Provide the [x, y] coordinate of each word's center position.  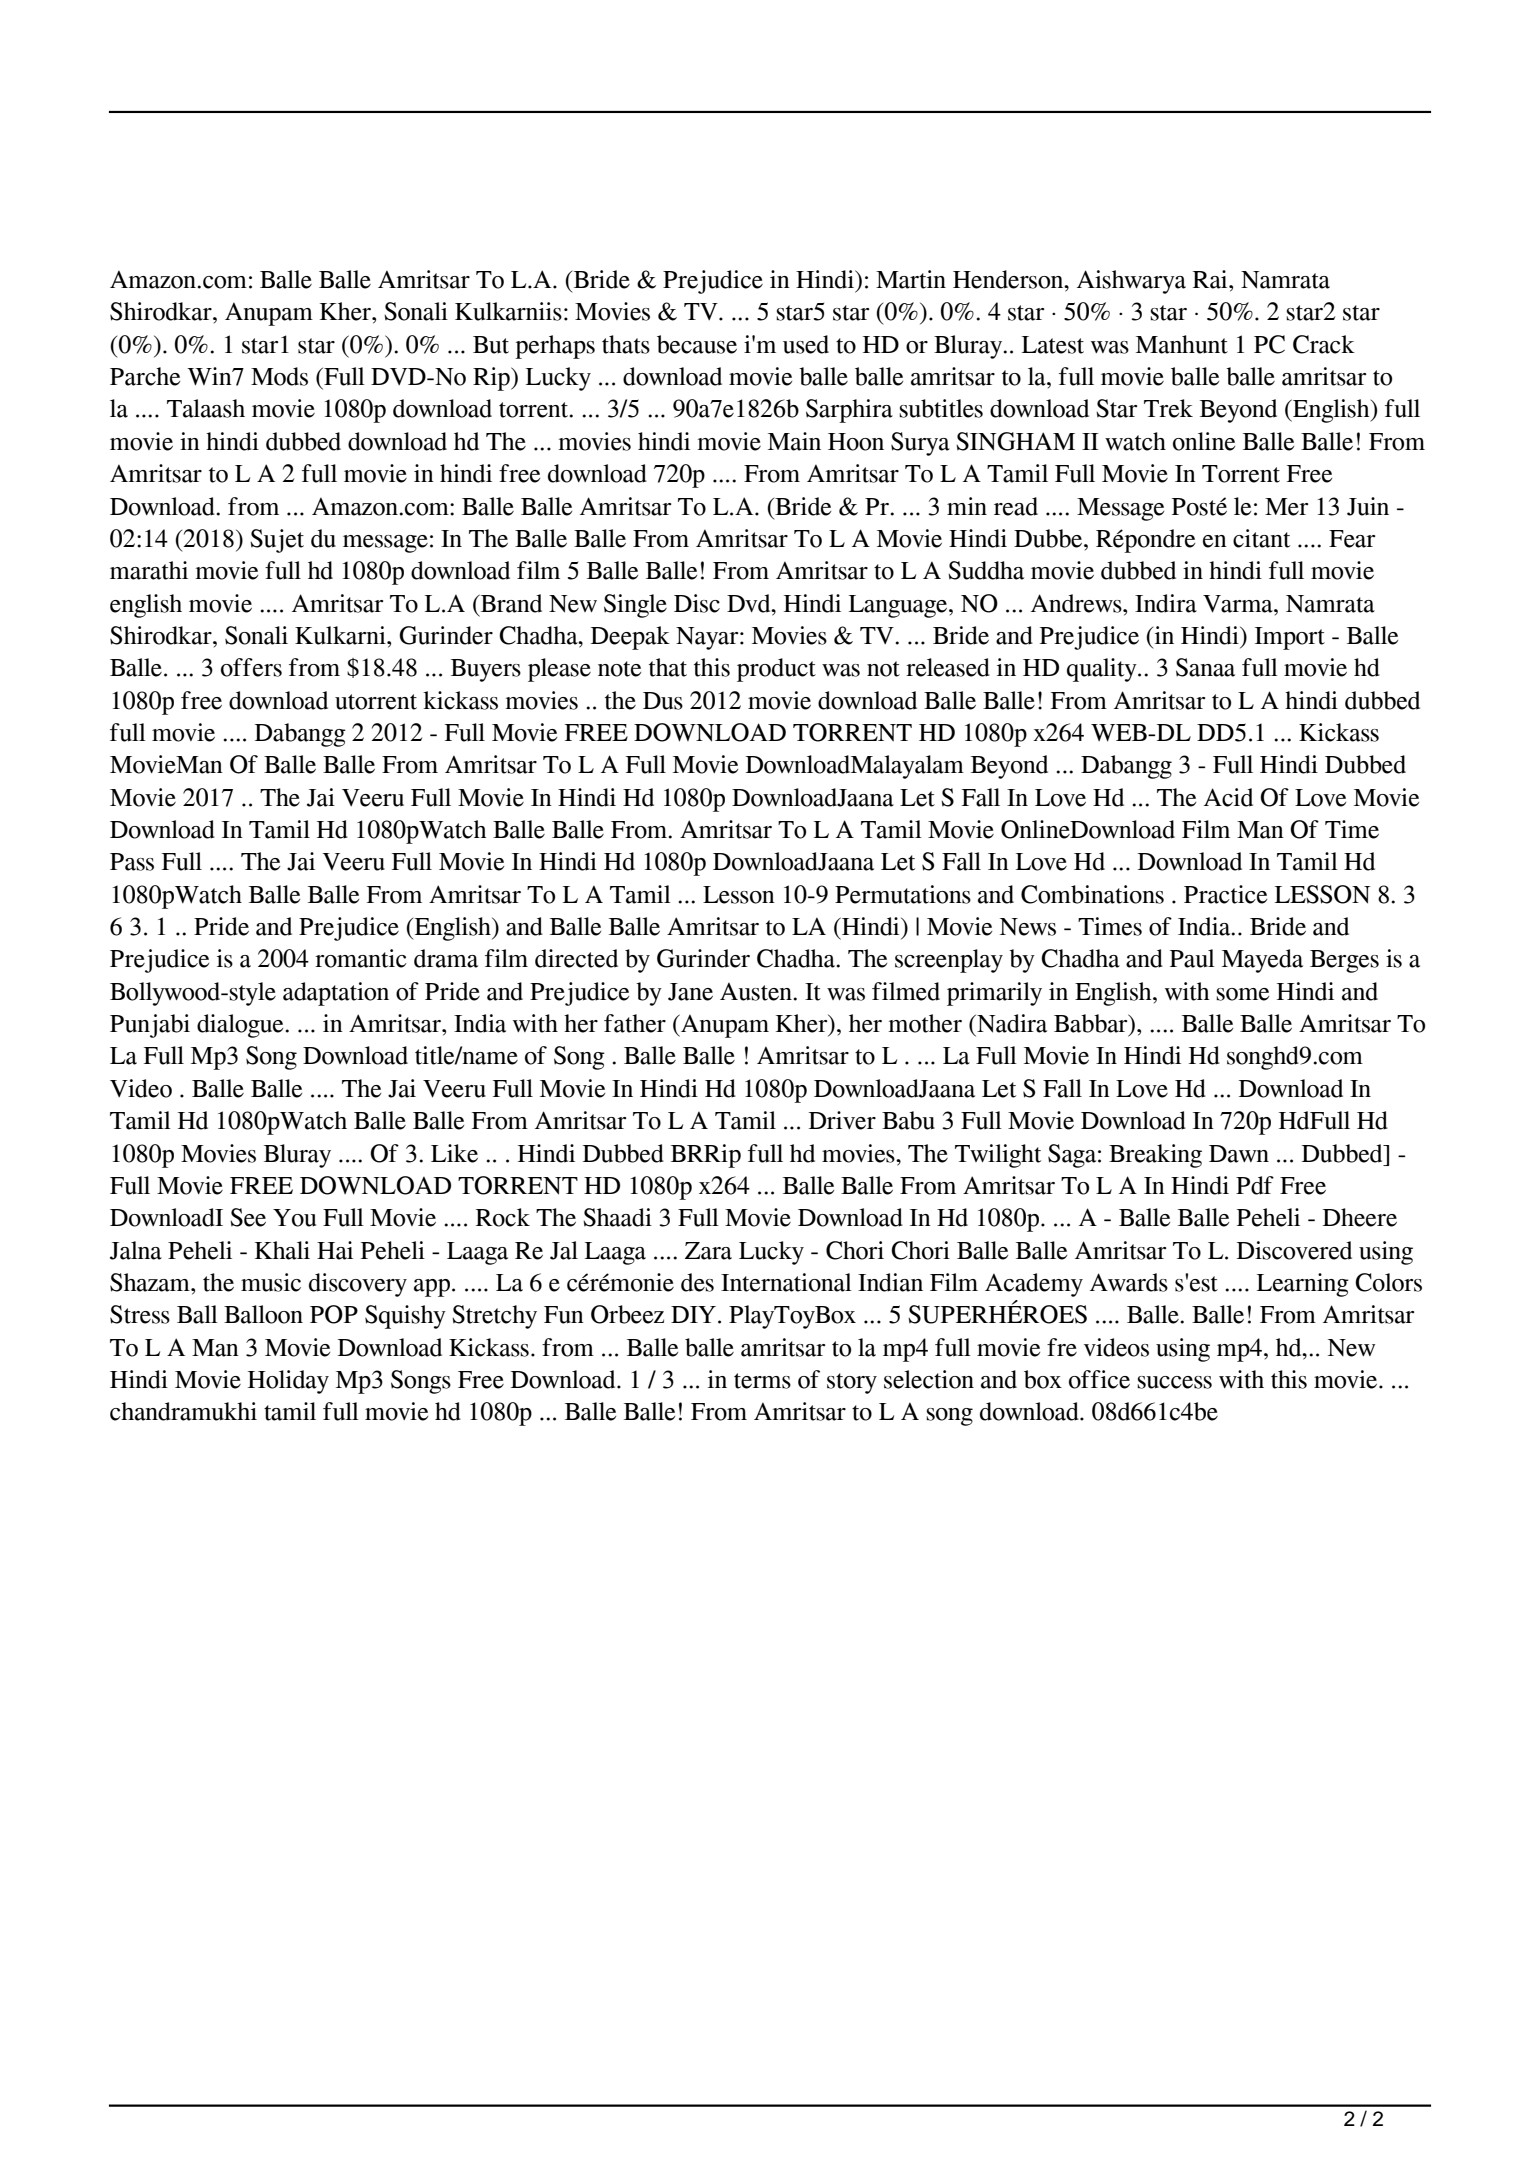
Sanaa [1205, 667]
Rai [1211, 279]
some [1242, 994]
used [806, 344]
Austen [757, 992]
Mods [279, 376]
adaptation [336, 994]
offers [251, 667]
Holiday [288, 1382]
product [776, 670]
